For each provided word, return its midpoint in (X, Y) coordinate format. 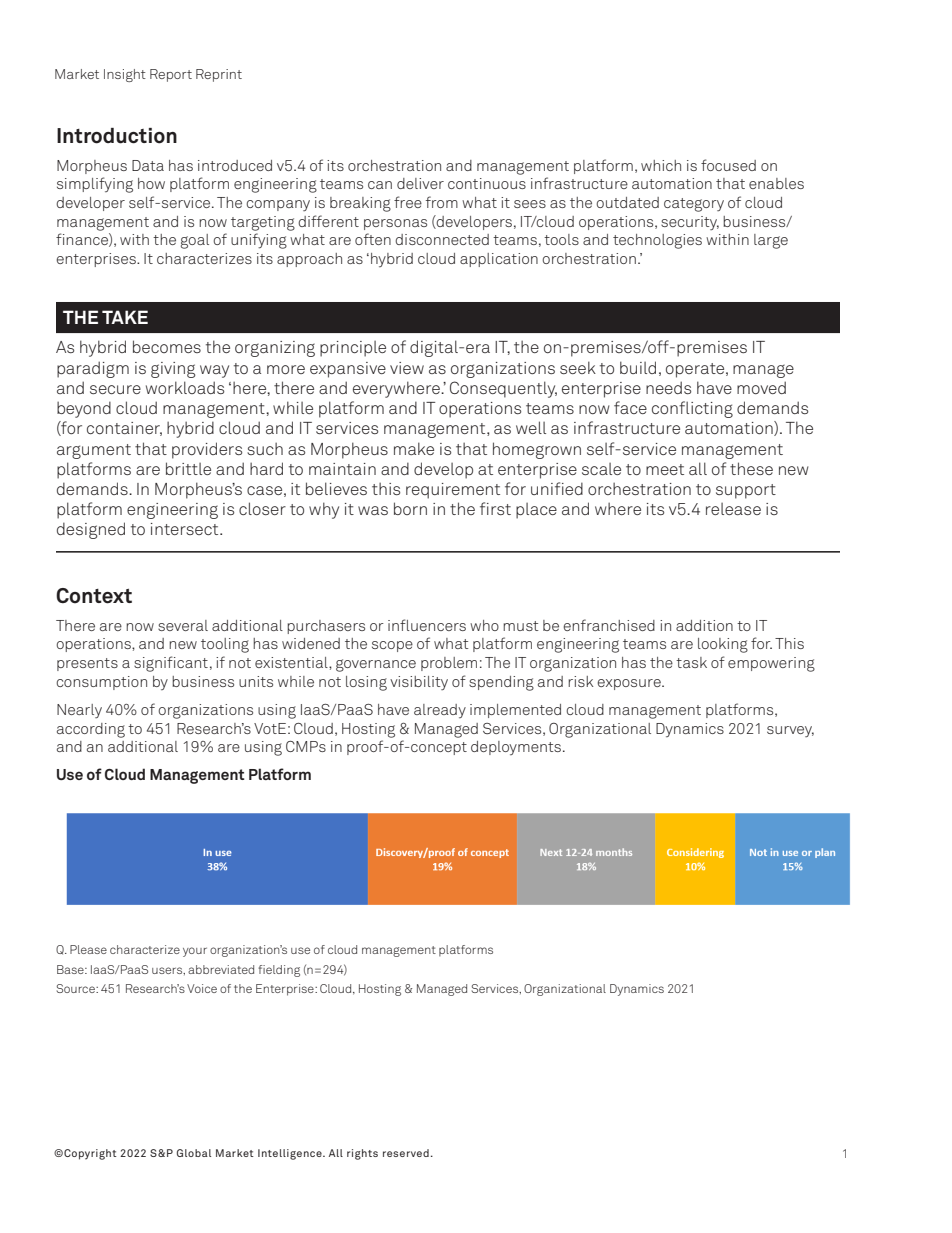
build (638, 367)
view (407, 368)
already (440, 711)
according (91, 730)
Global (194, 1153)
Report (171, 75)
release (733, 509)
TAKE (125, 317)
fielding (279, 971)
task (691, 662)
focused (728, 165)
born (410, 508)
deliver (420, 183)
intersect (186, 529)
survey (790, 731)
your (195, 952)
